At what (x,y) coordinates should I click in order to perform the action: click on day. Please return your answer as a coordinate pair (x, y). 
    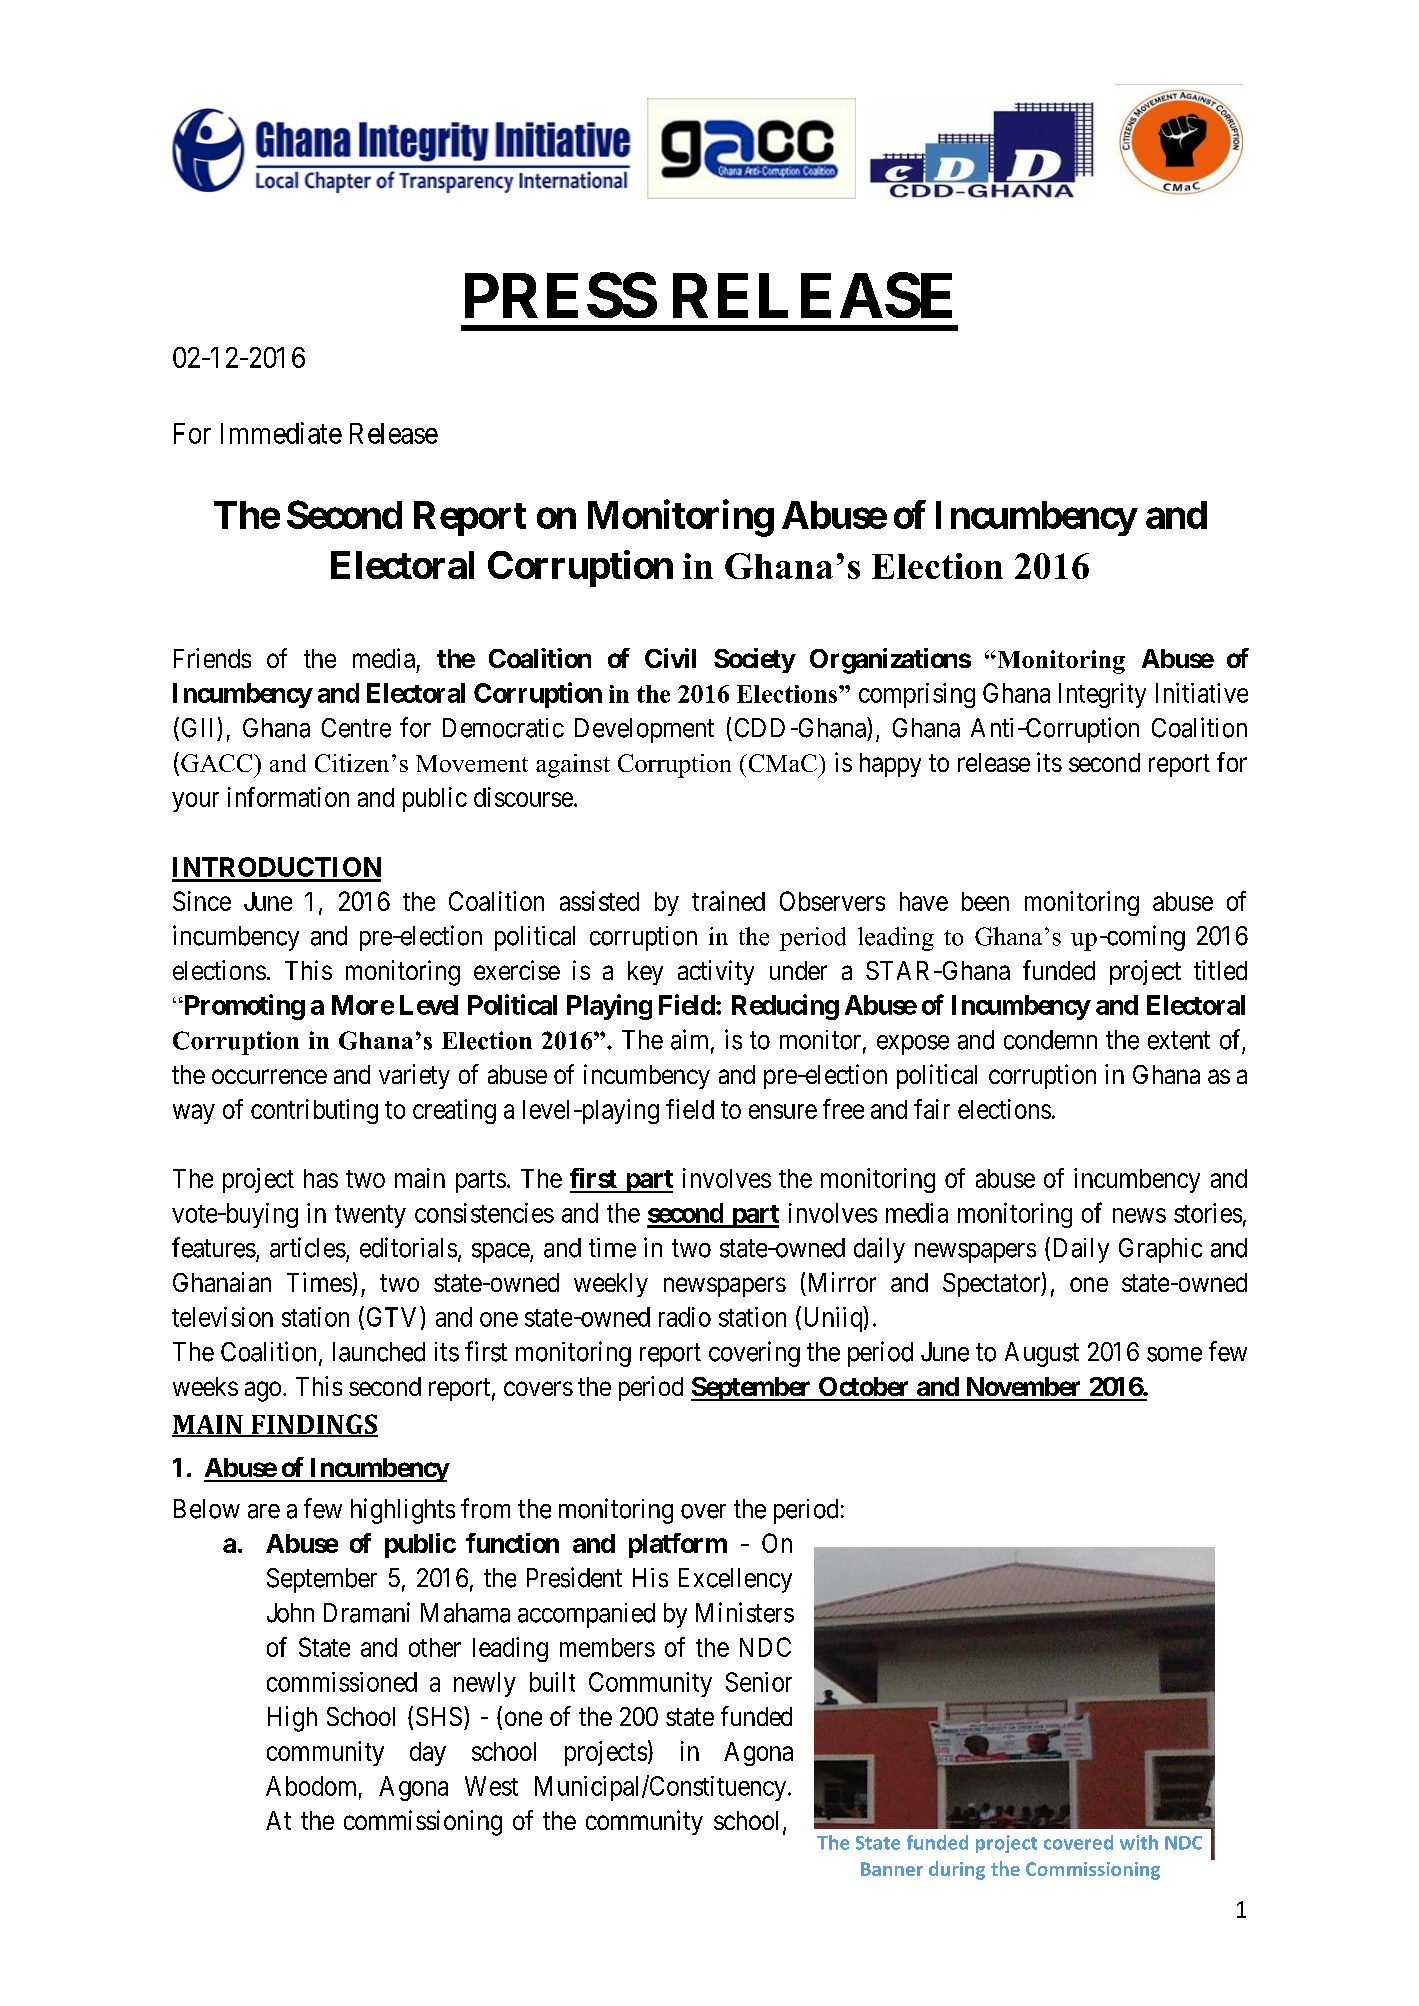
    Looking at the image, I should click on (428, 1754).
